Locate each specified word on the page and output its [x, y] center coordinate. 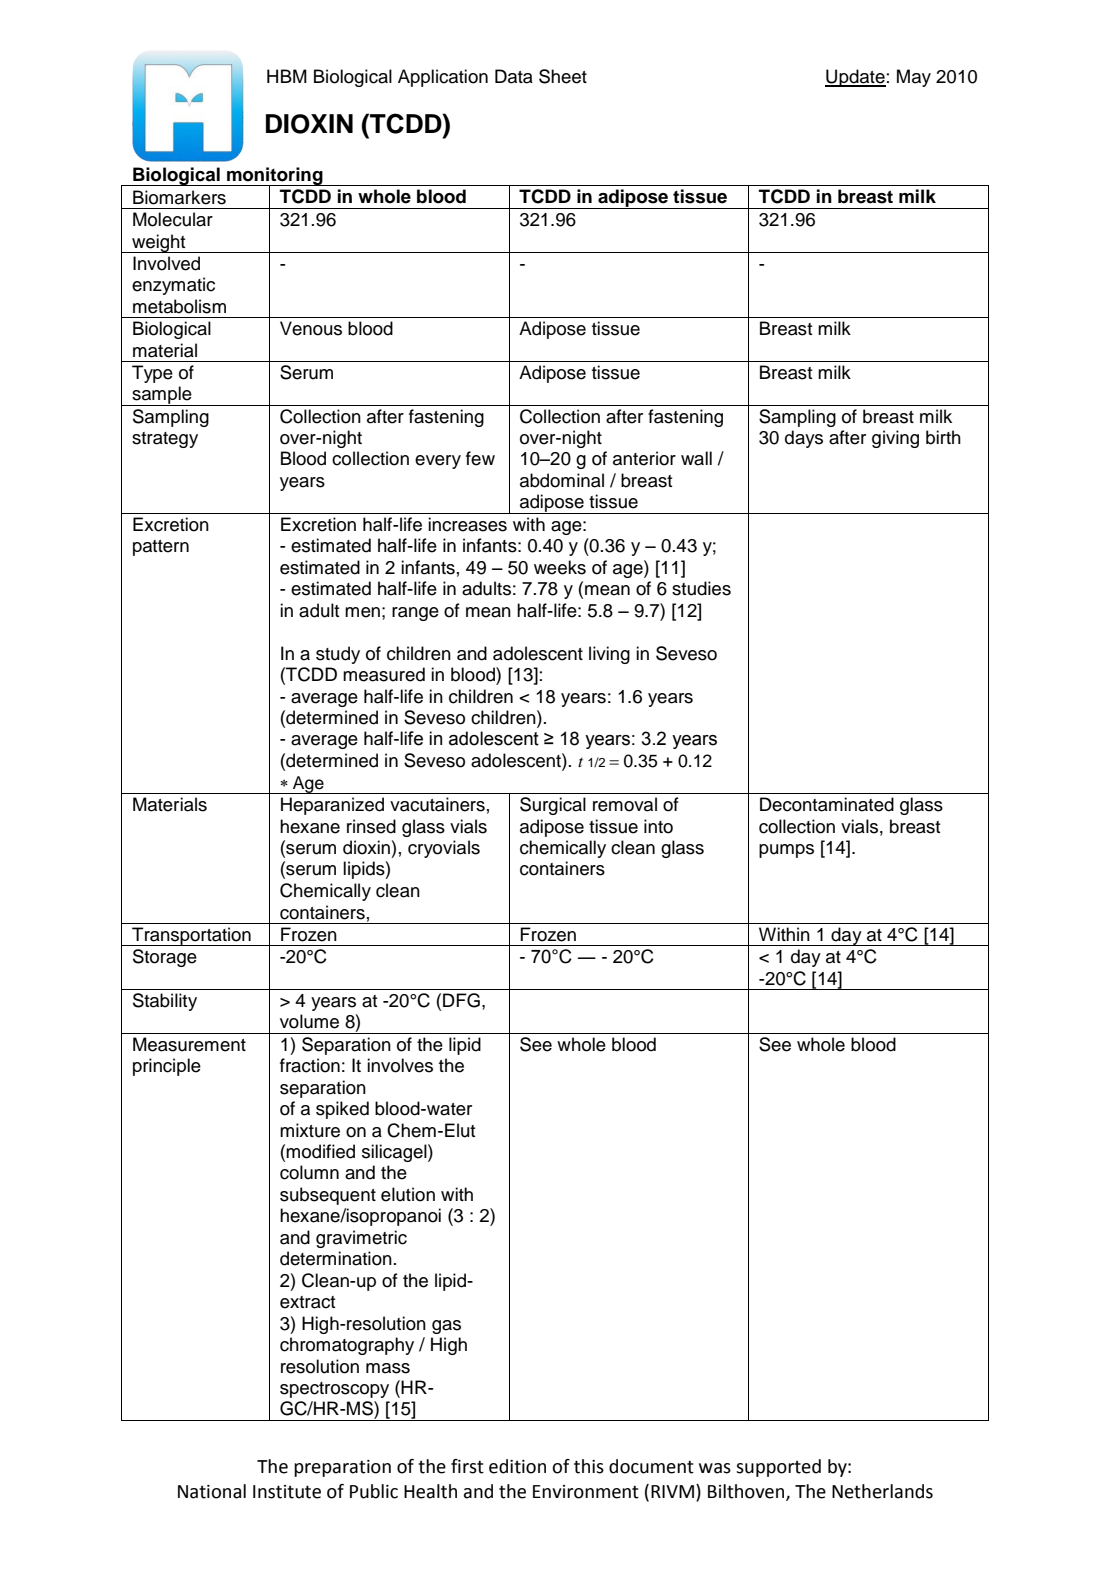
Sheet [563, 76]
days [804, 439]
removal [625, 804]
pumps [786, 851]
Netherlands [882, 1491]
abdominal [562, 480]
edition [517, 1466]
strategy [165, 440]
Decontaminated [827, 804]
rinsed [371, 826]
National [212, 1491]
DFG [461, 1000]
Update [855, 78]
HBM [287, 76]
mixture [310, 1130]
